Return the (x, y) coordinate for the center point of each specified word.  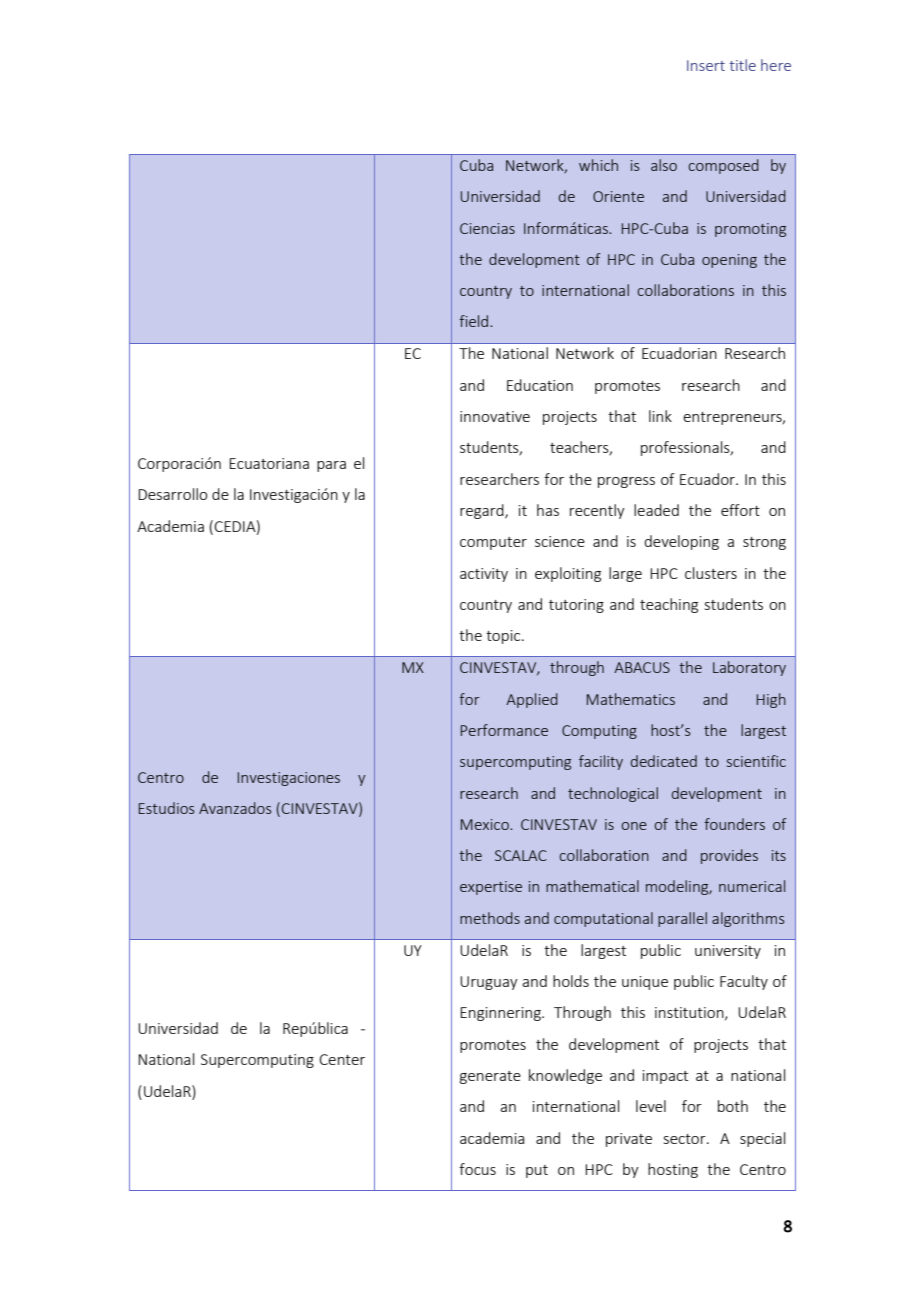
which (598, 165)
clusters (711, 573)
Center (342, 1059)
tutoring (576, 606)
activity (484, 575)
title (742, 65)
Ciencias (487, 228)
